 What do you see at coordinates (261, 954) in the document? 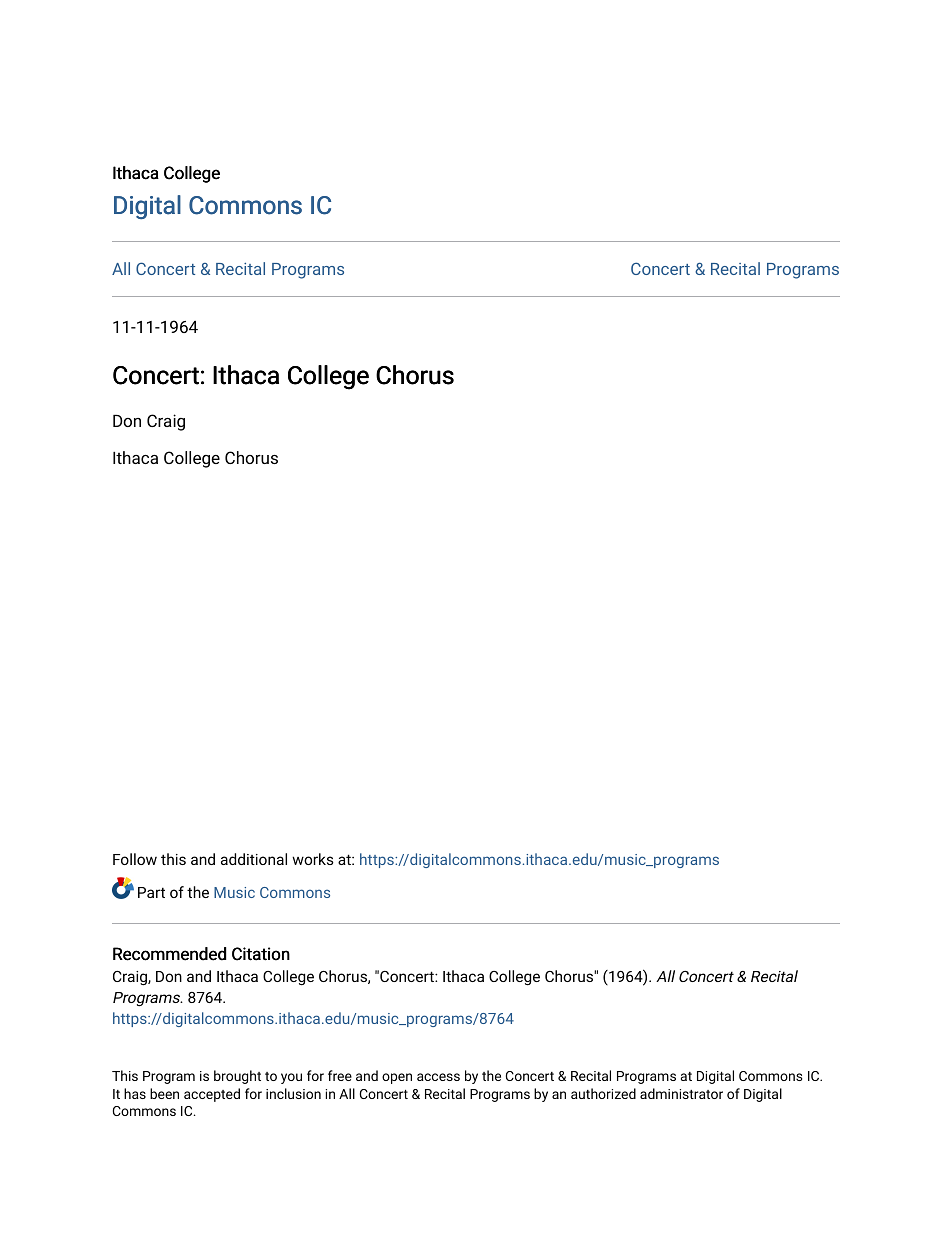
I see `Citation` at bounding box center [261, 954].
